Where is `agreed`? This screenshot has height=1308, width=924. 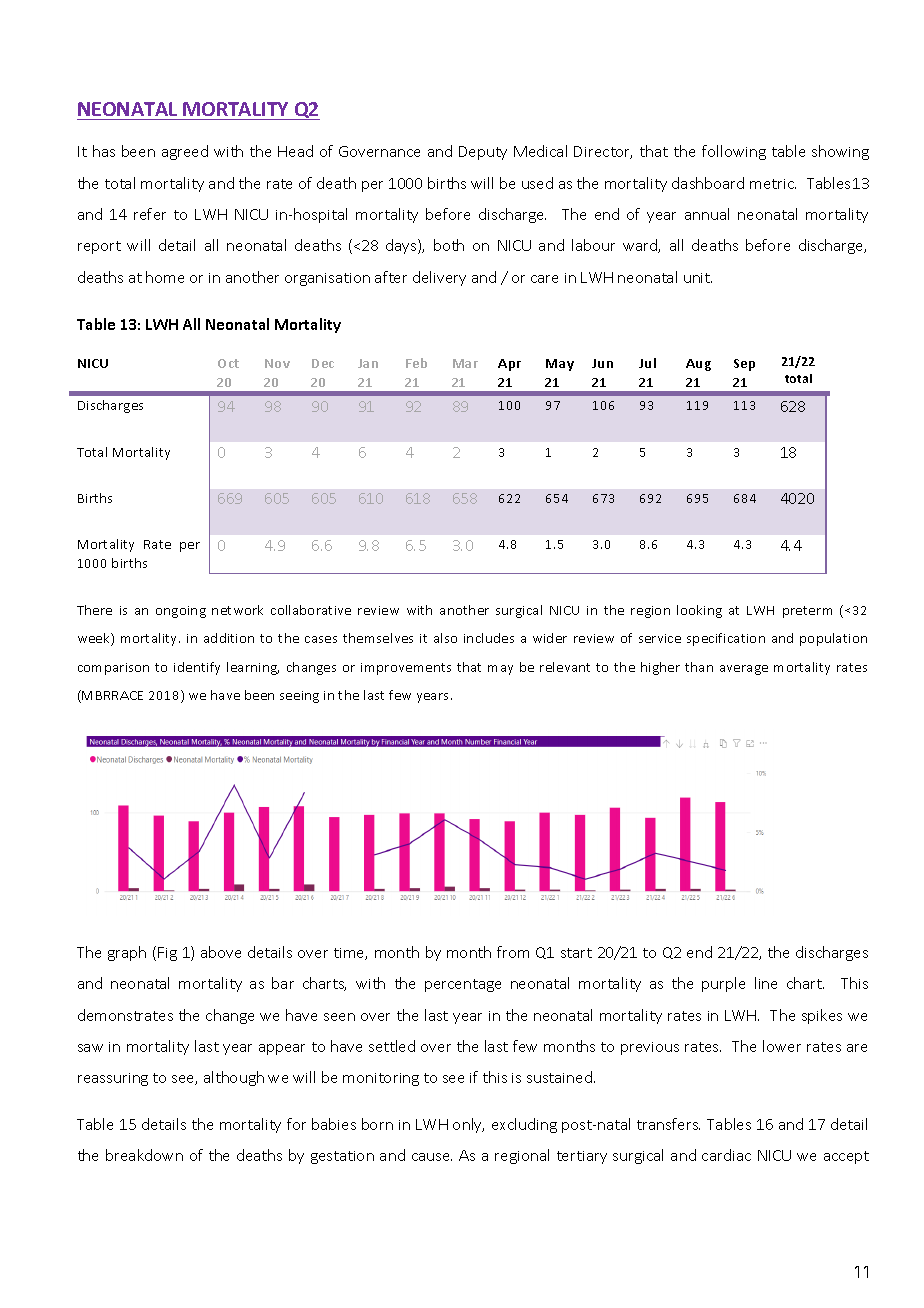
agreed is located at coordinates (185, 152).
